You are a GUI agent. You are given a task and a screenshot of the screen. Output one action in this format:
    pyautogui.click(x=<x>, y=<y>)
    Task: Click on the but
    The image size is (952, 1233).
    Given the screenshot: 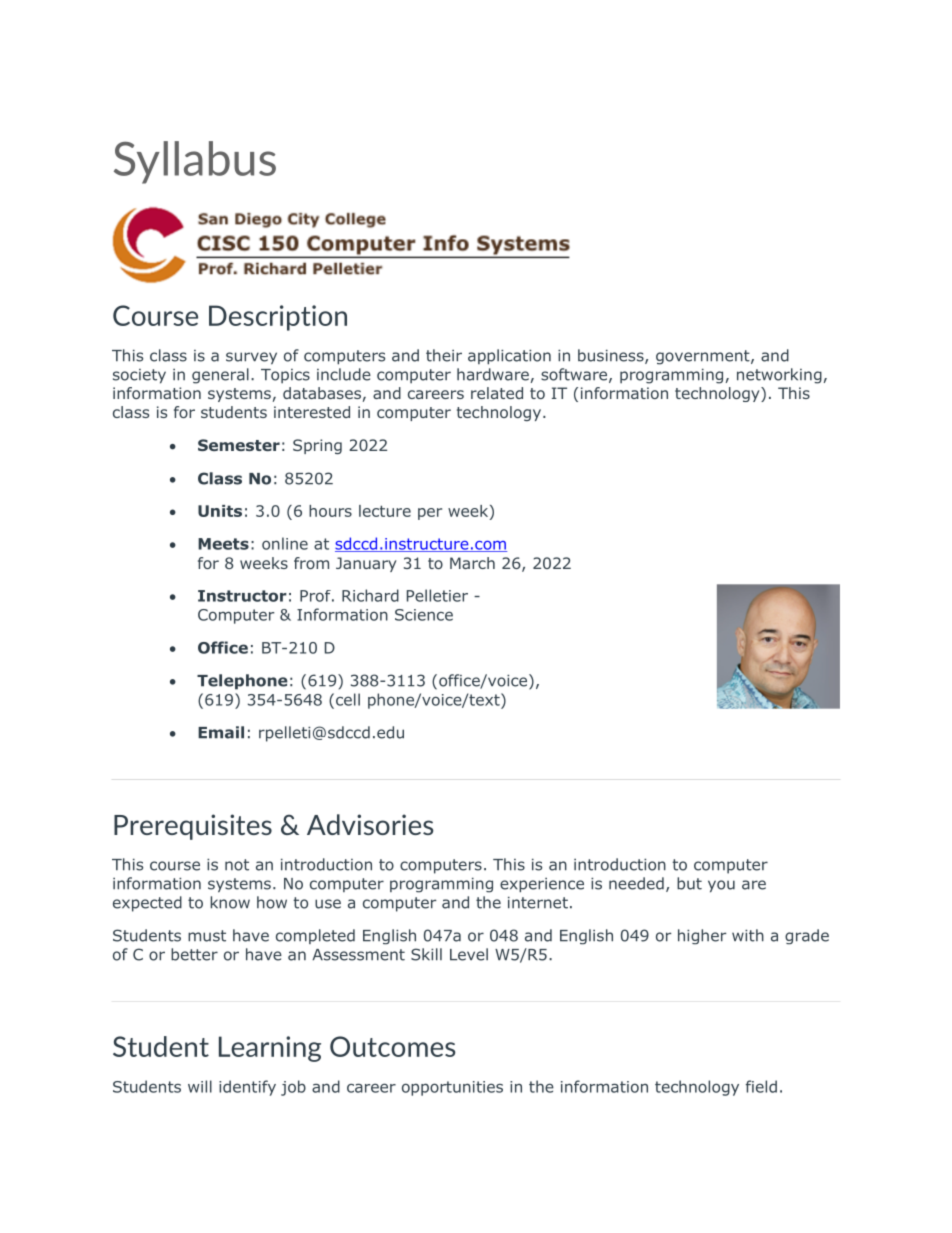 What is the action you would take?
    pyautogui.click(x=689, y=883)
